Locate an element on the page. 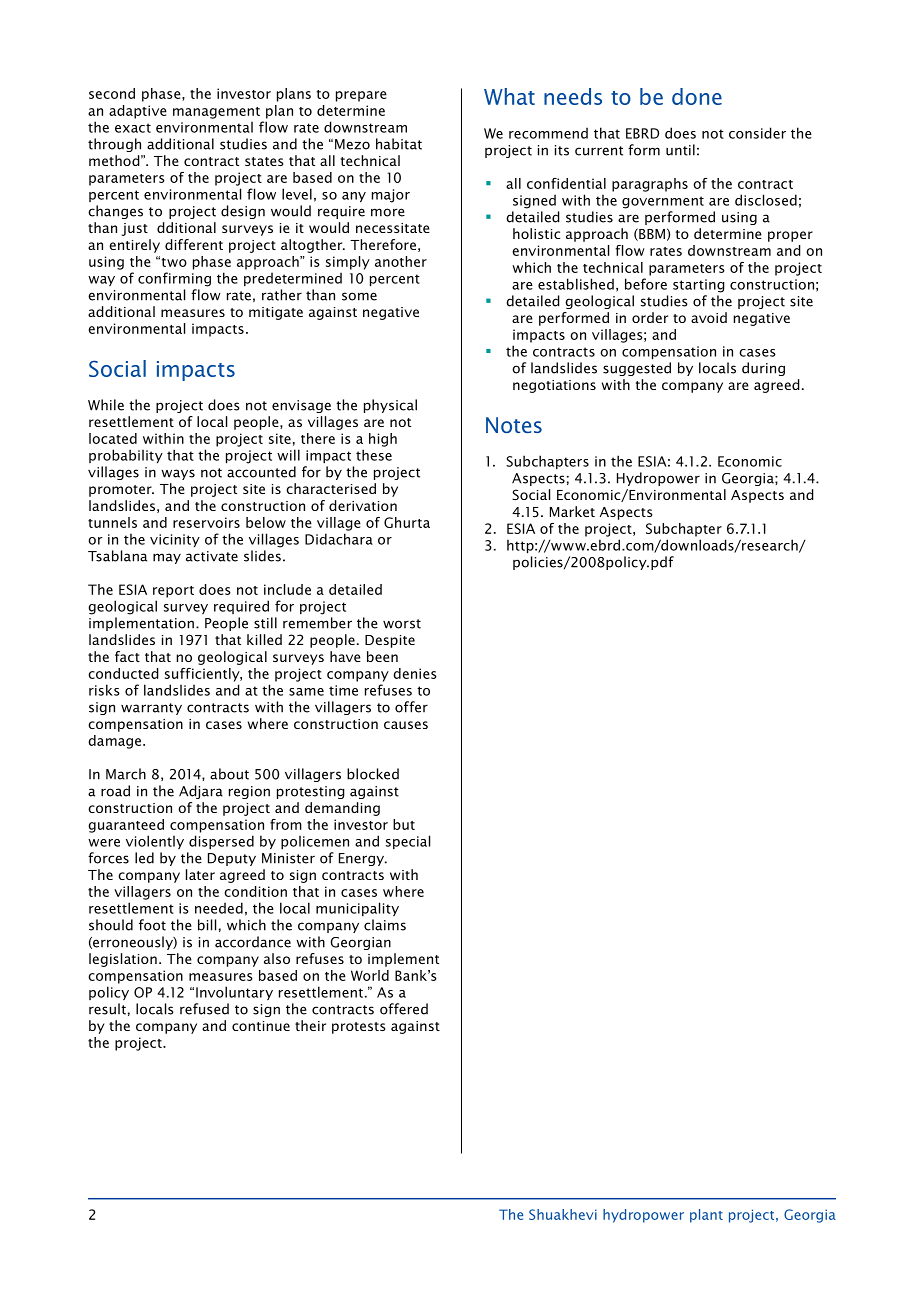 The width and height of the image is (924, 1308). avoid is located at coordinates (709, 317).
